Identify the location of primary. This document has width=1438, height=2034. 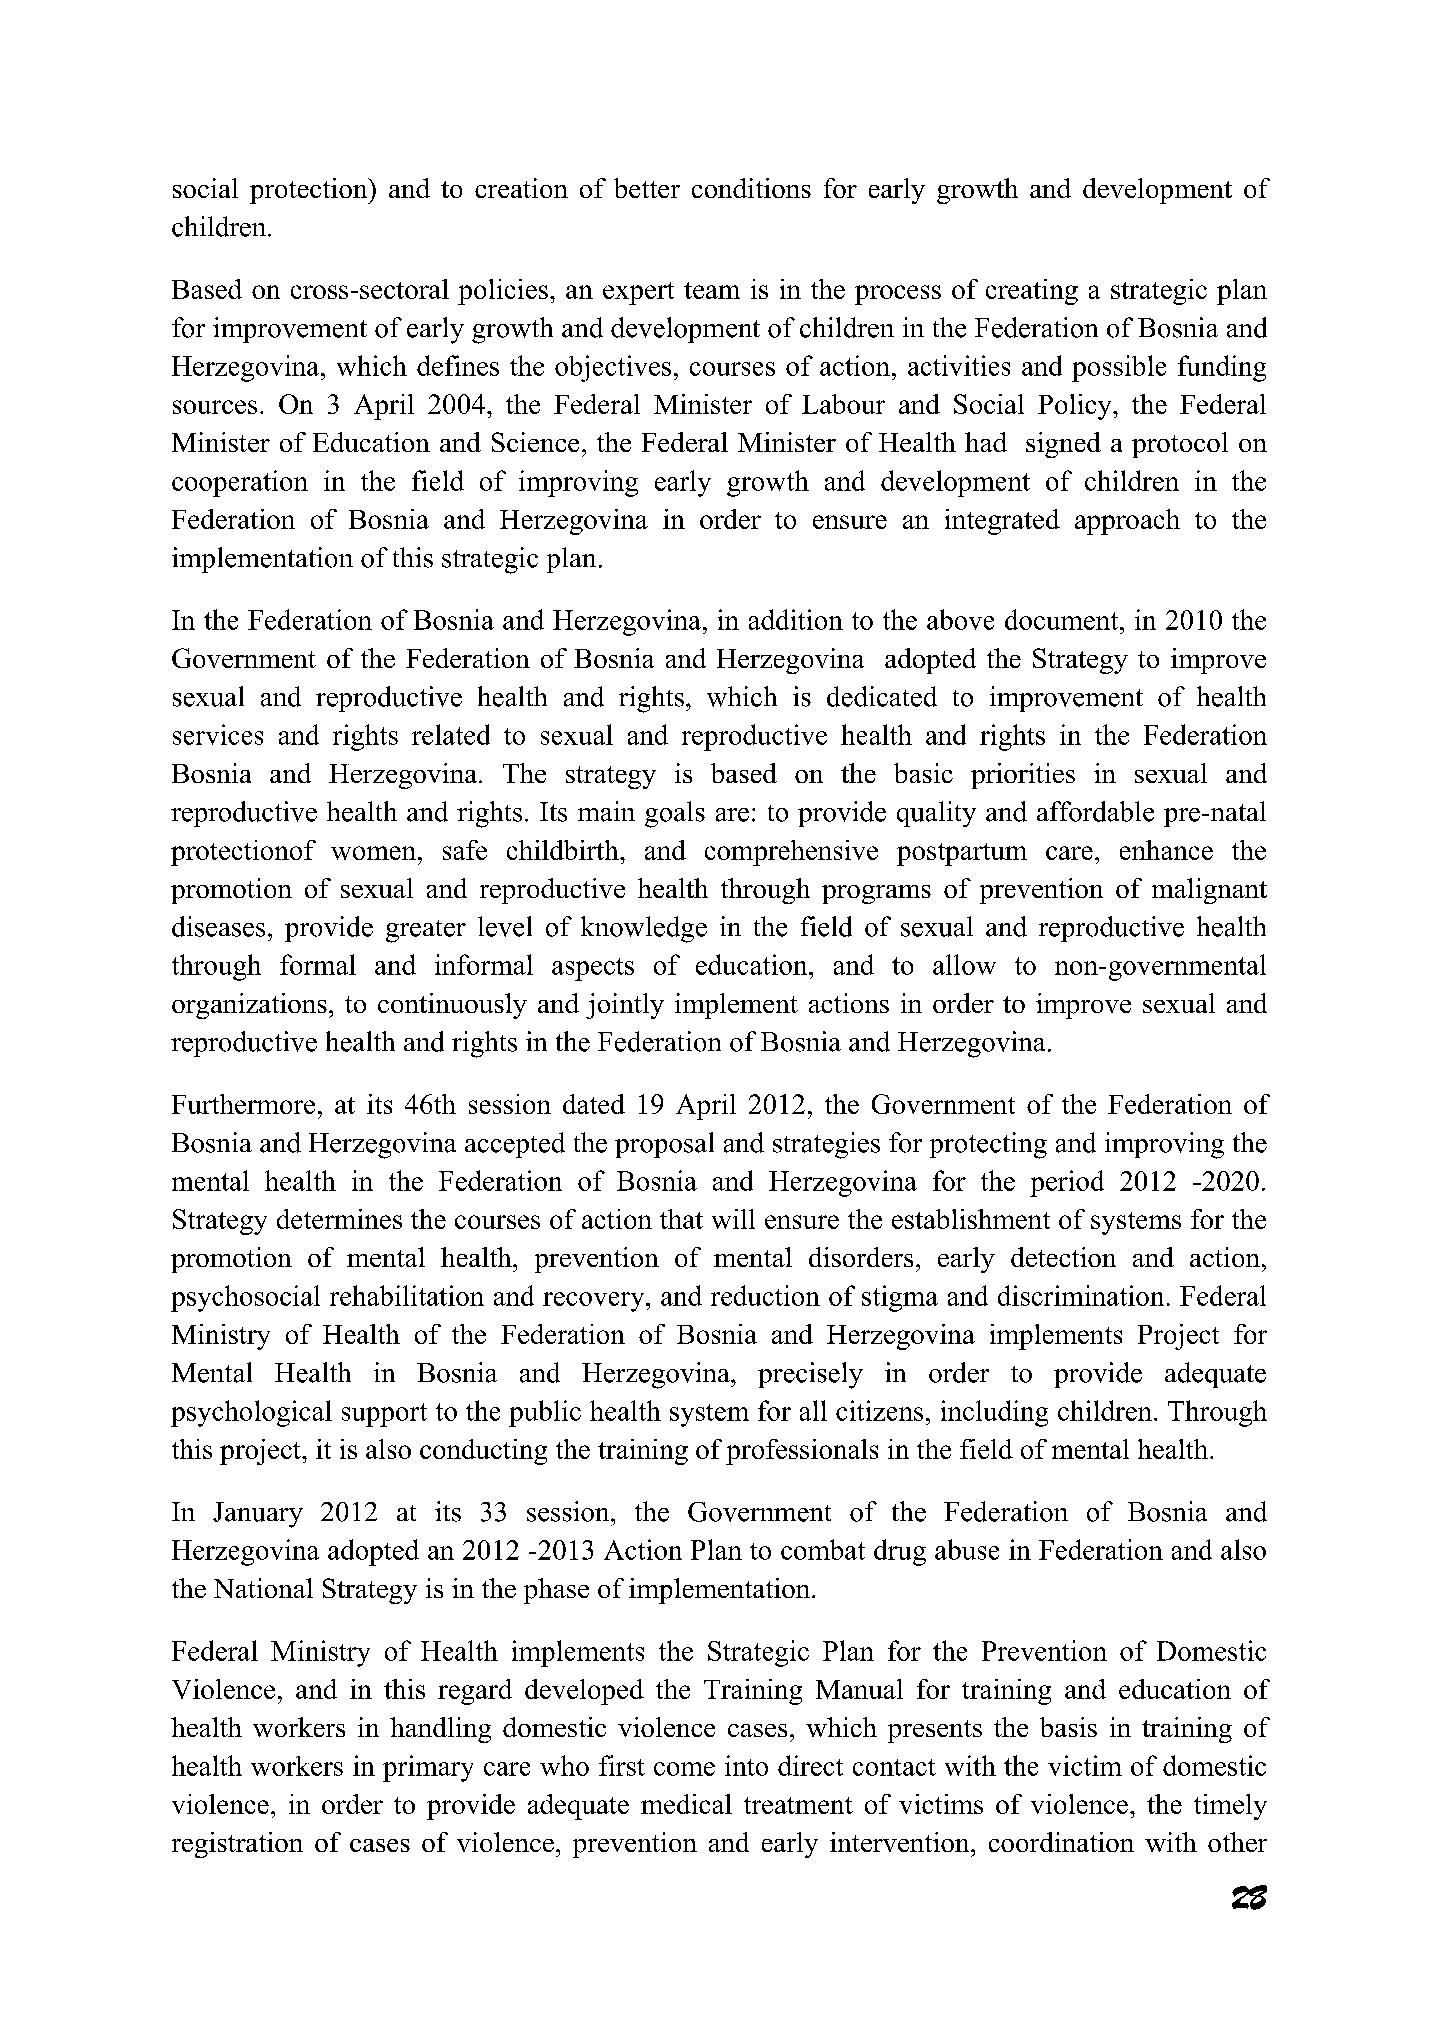
(428, 1768).
